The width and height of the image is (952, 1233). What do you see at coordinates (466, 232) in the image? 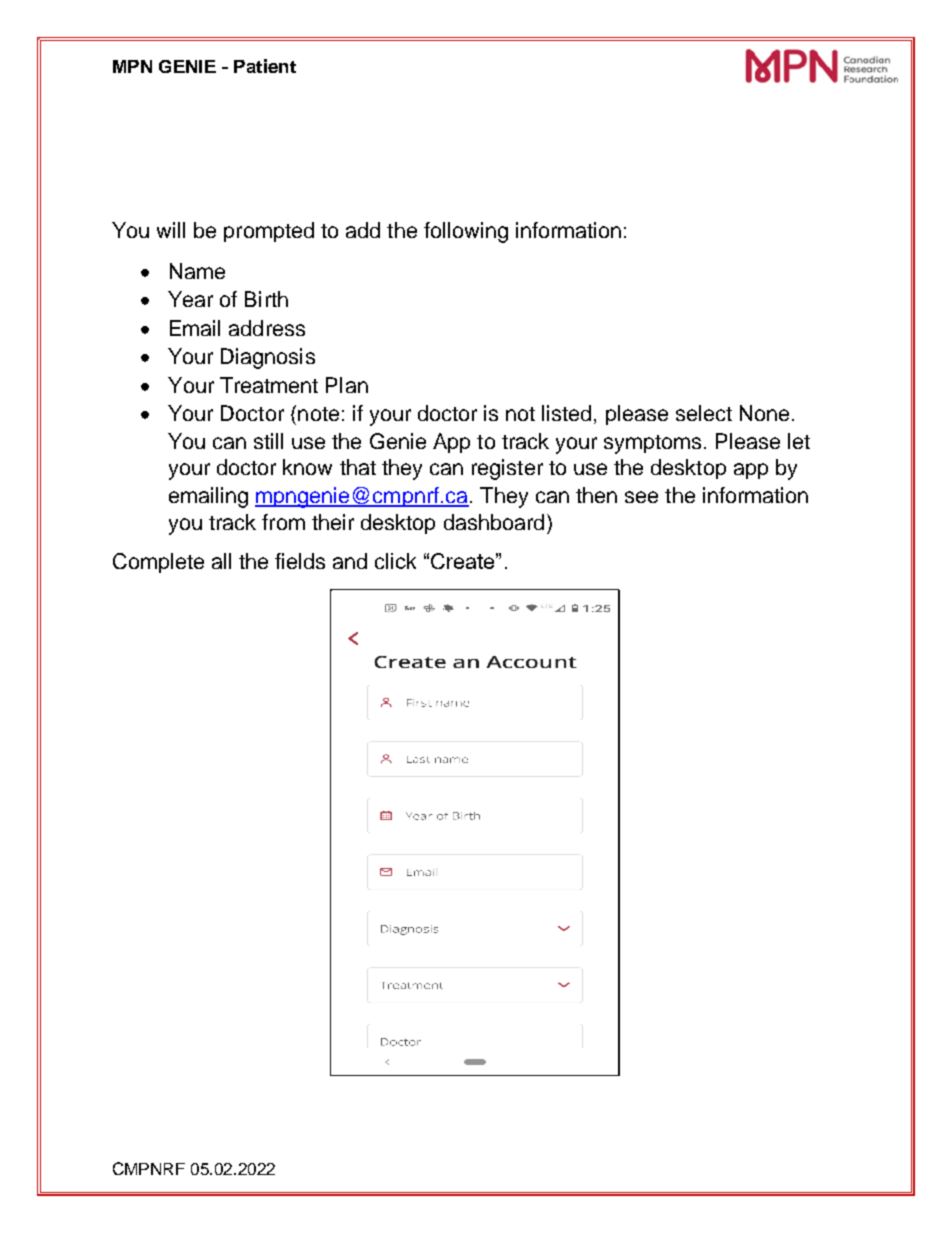
I see `following` at bounding box center [466, 232].
